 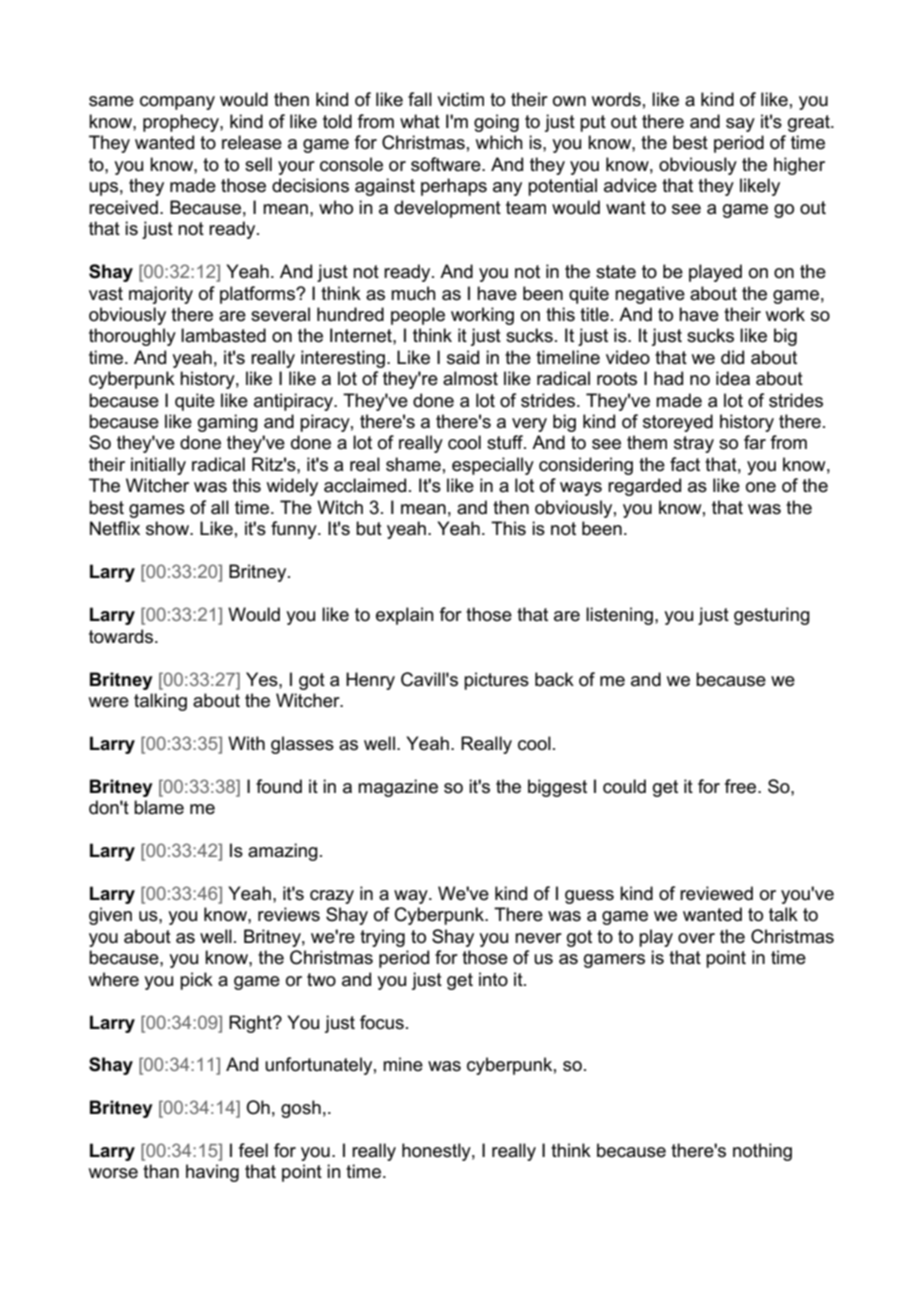 I want to click on almost, so click(x=470, y=378).
